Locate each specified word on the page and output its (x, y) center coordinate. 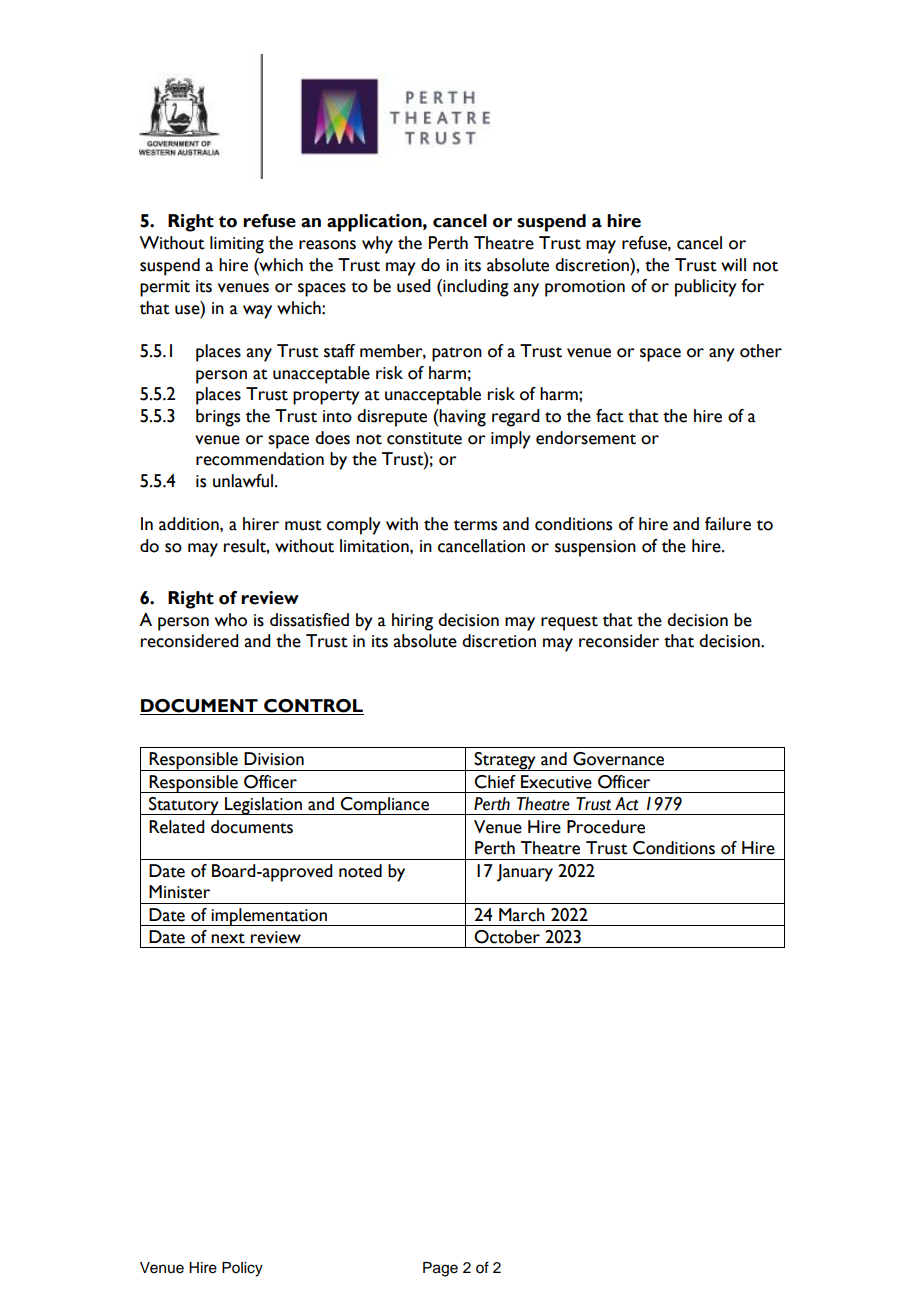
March (522, 915)
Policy (242, 1269)
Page (440, 1269)
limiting (237, 245)
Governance (618, 759)
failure (728, 524)
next (228, 938)
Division (274, 759)
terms (475, 525)
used (414, 286)
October (507, 937)
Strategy (505, 761)
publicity (706, 288)
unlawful (244, 481)
